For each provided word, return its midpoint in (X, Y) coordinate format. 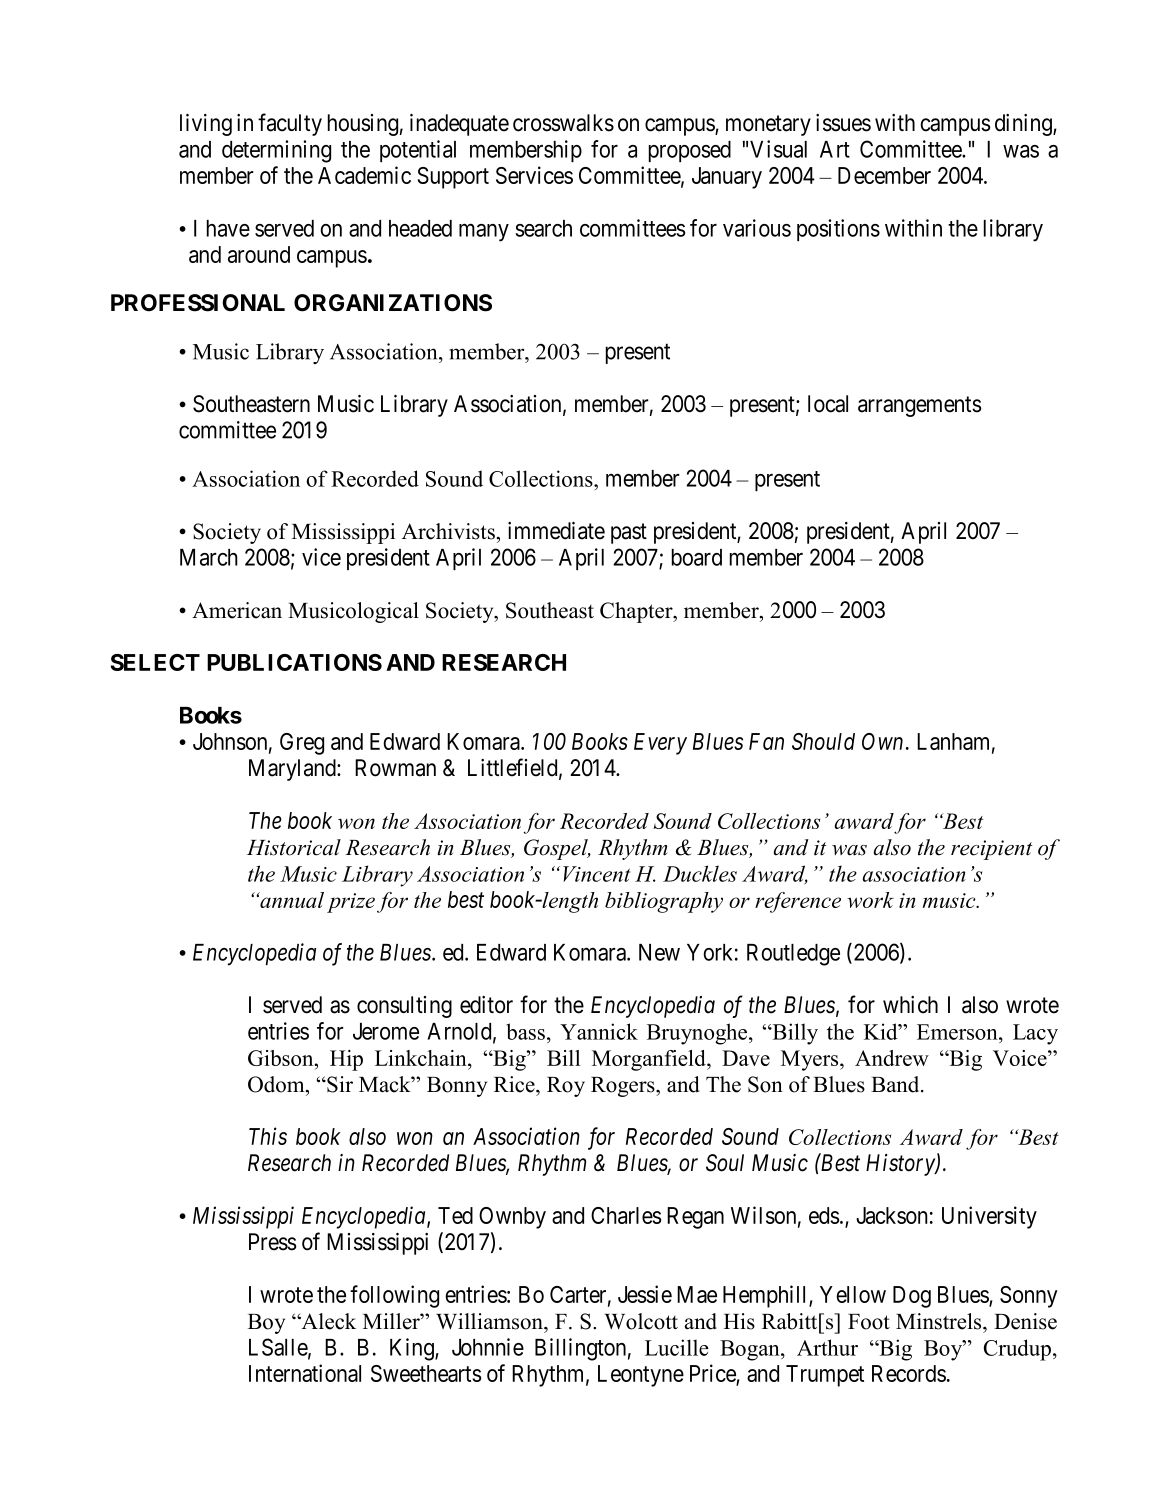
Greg (302, 744)
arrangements (920, 406)
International (305, 1373)
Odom (277, 1084)
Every (660, 744)
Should (823, 741)
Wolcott (641, 1321)
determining (276, 151)
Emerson (958, 1032)
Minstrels (940, 1321)
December (884, 175)
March (209, 557)
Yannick (599, 1031)
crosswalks (563, 123)
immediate (556, 531)
